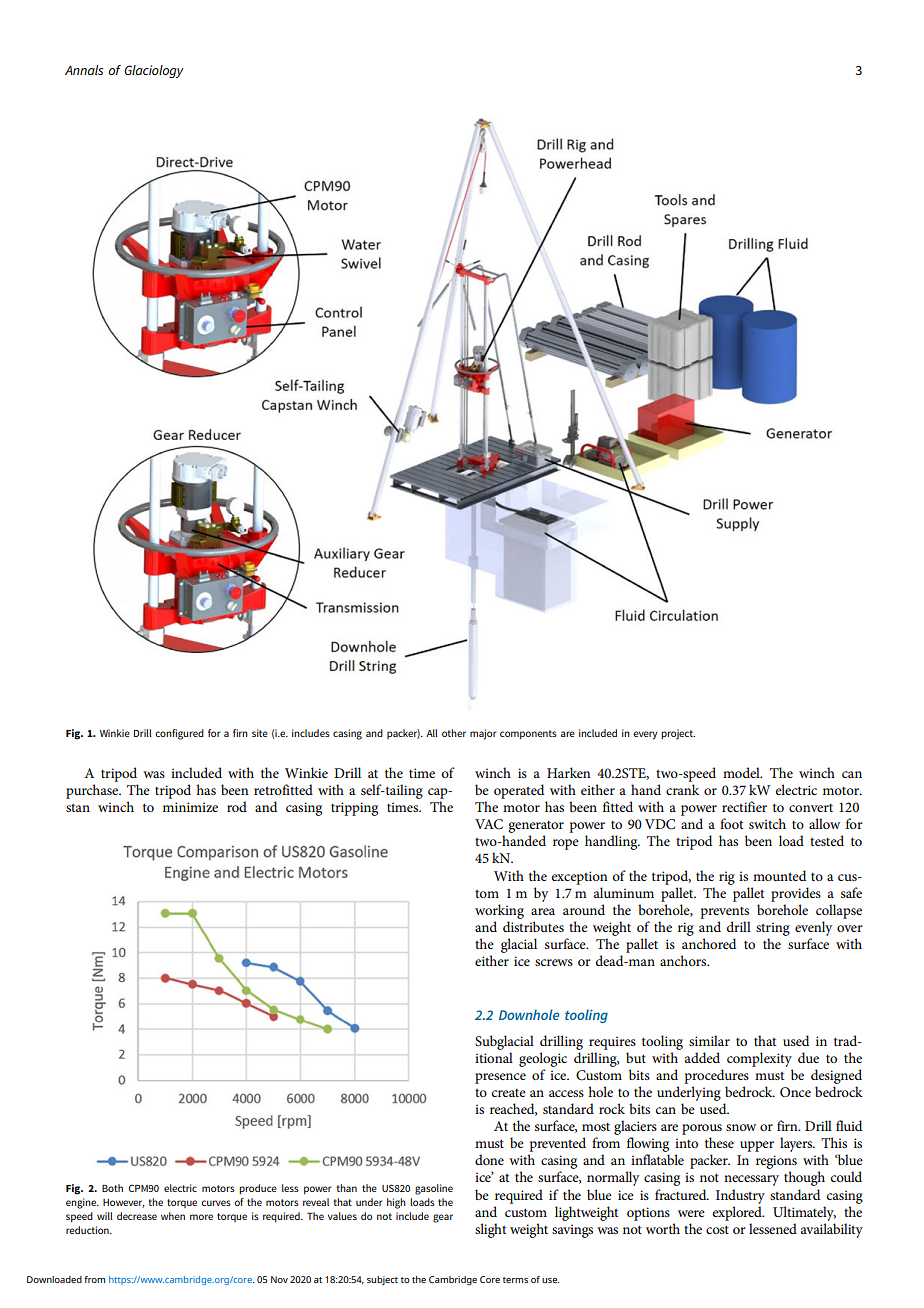 The image size is (924, 1308). I want to click on Annals, so click(84, 70).
